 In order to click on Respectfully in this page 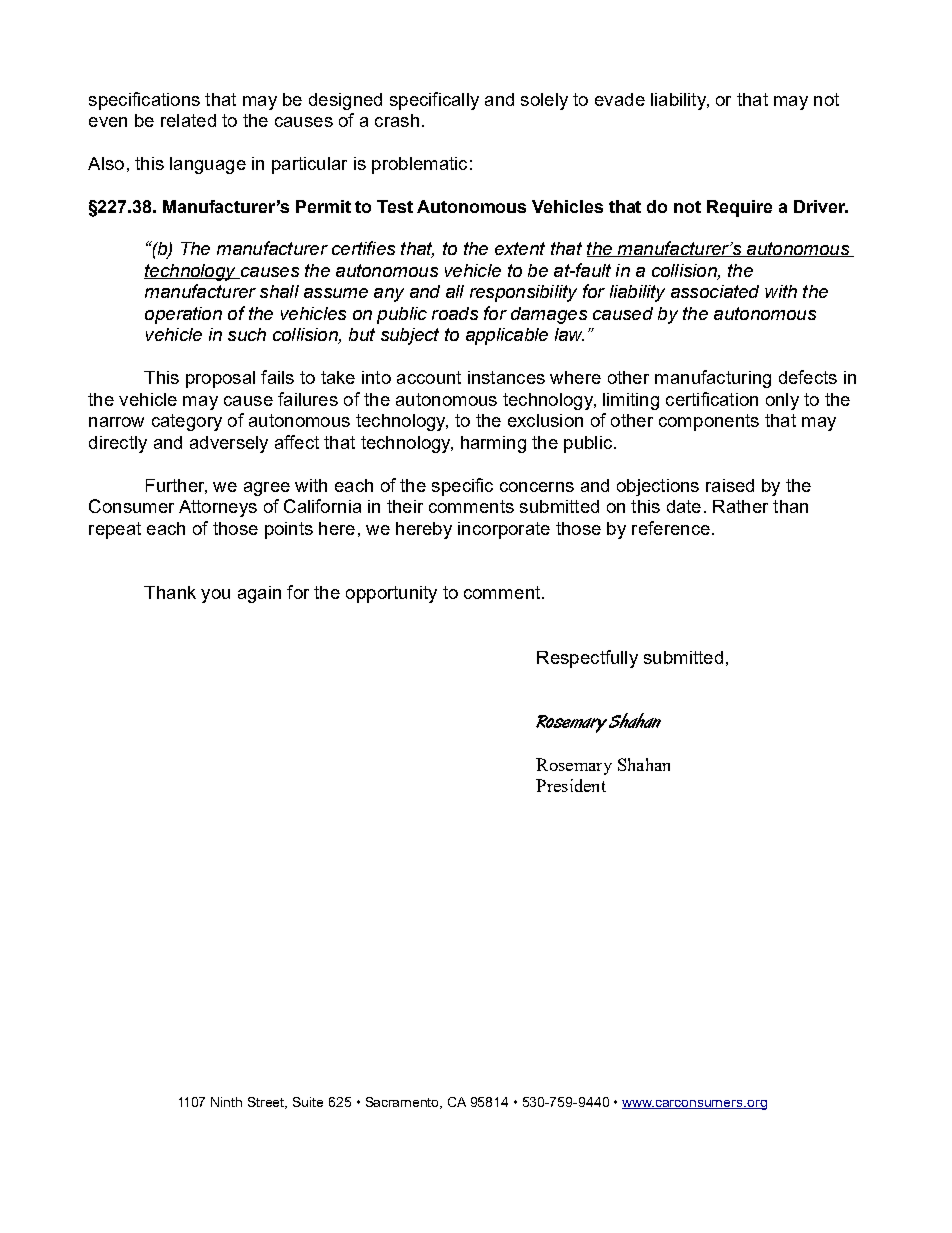, I will do `click(587, 659)`.
